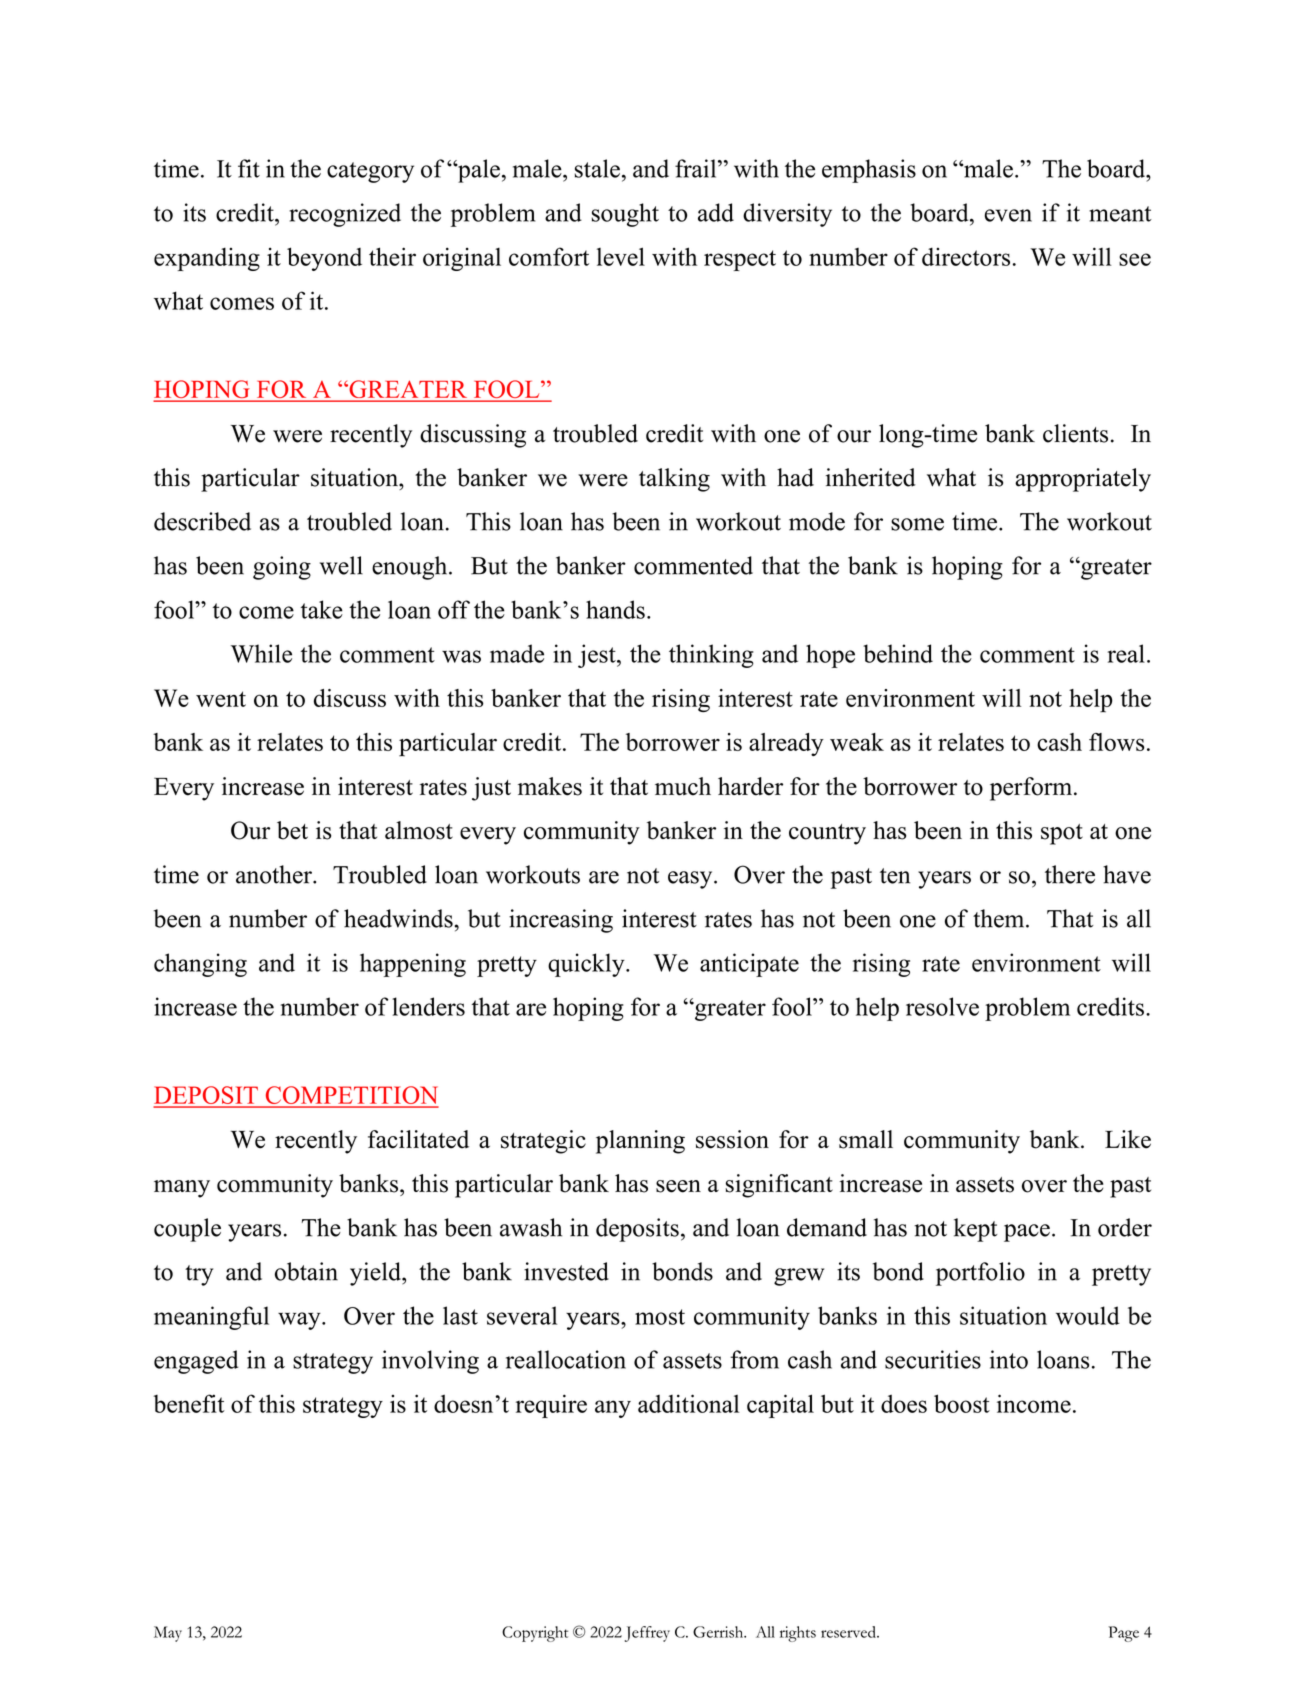 The height and width of the page is (1688, 1305). Describe the element at coordinates (168, 1634) in the page. I see `May` at that location.
